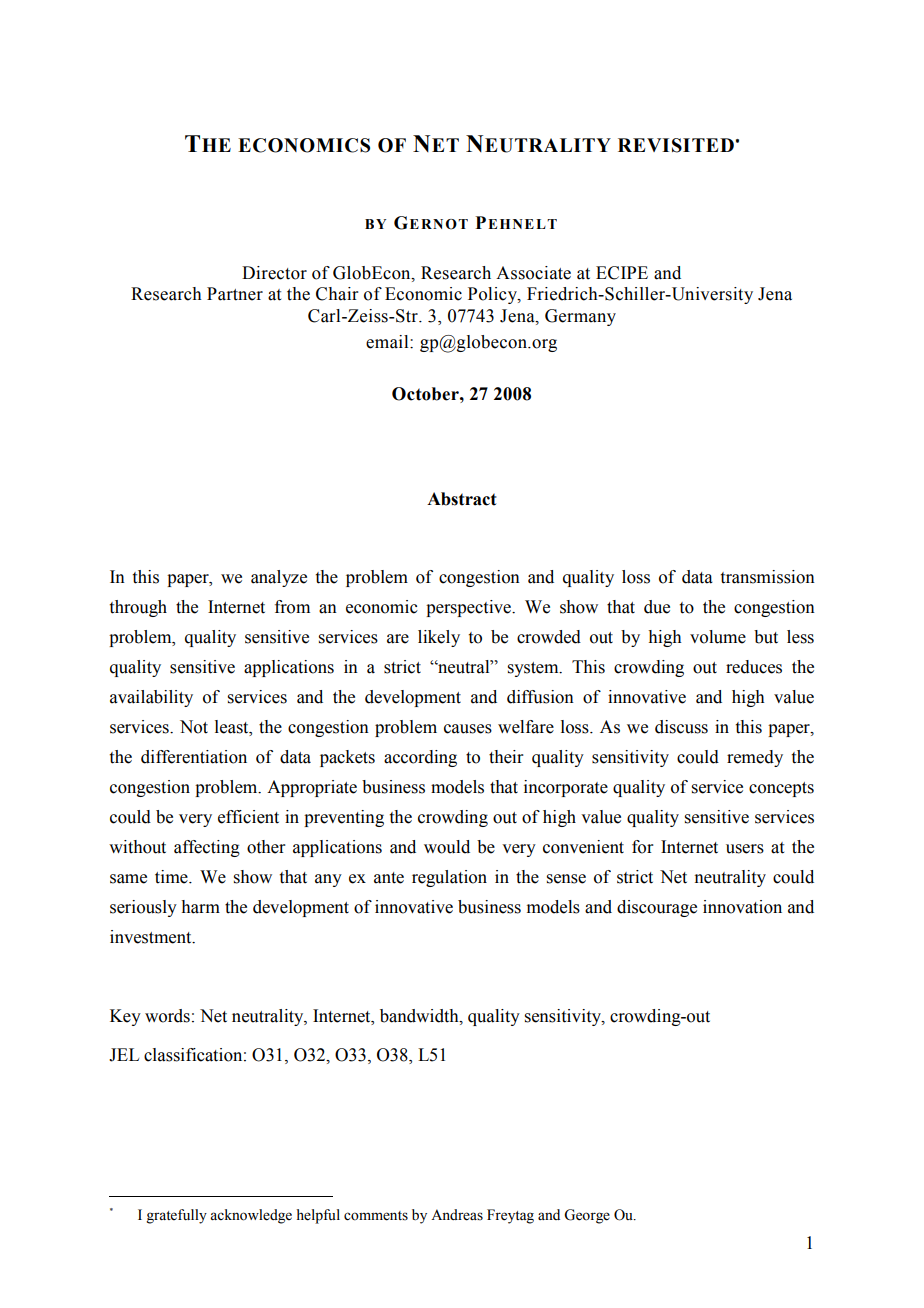 This document has height=1308, width=924. I want to click on gratefully, so click(176, 1216).
